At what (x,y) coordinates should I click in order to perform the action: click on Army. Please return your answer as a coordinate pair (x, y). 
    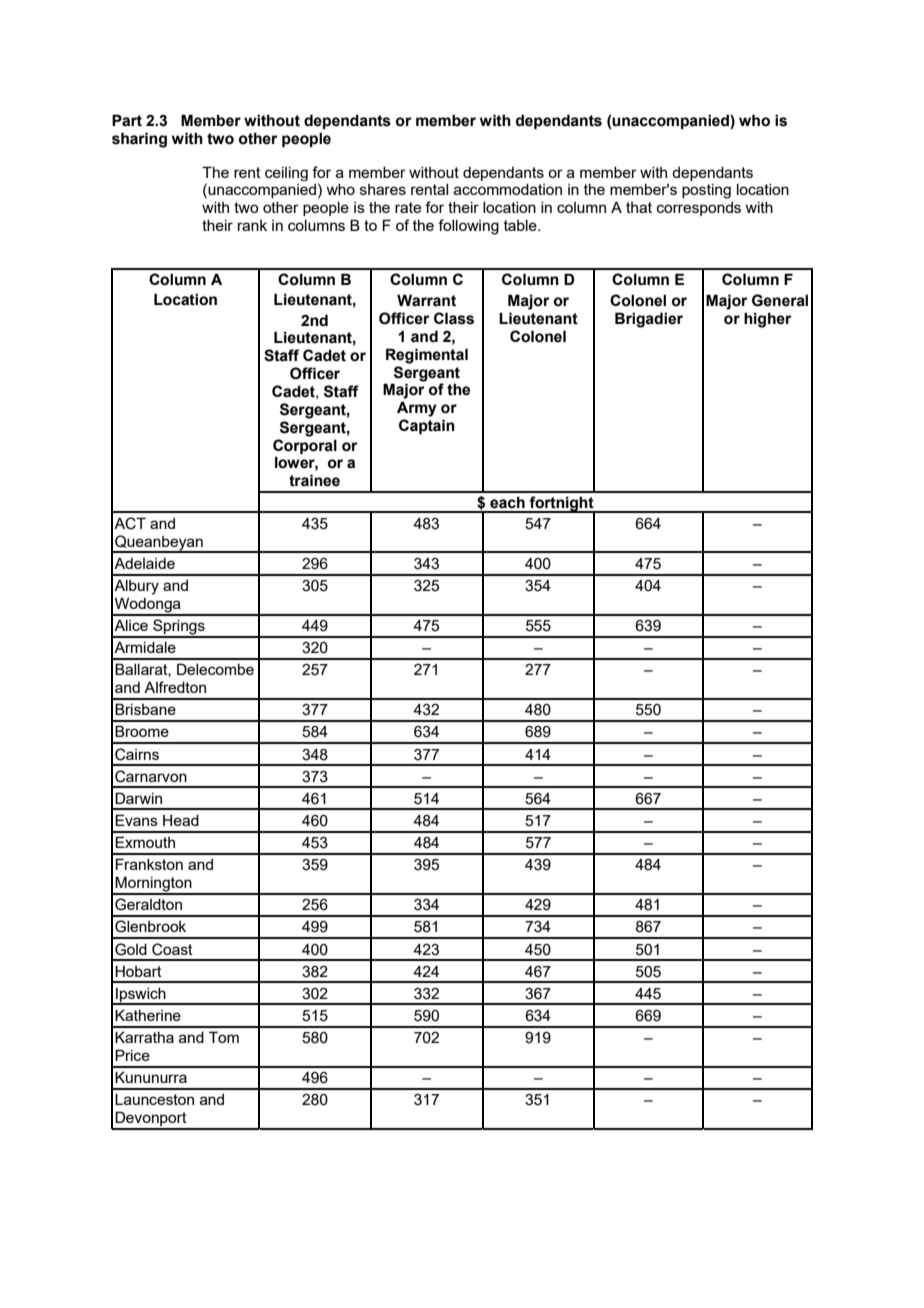
    Looking at the image, I should click on (417, 409).
